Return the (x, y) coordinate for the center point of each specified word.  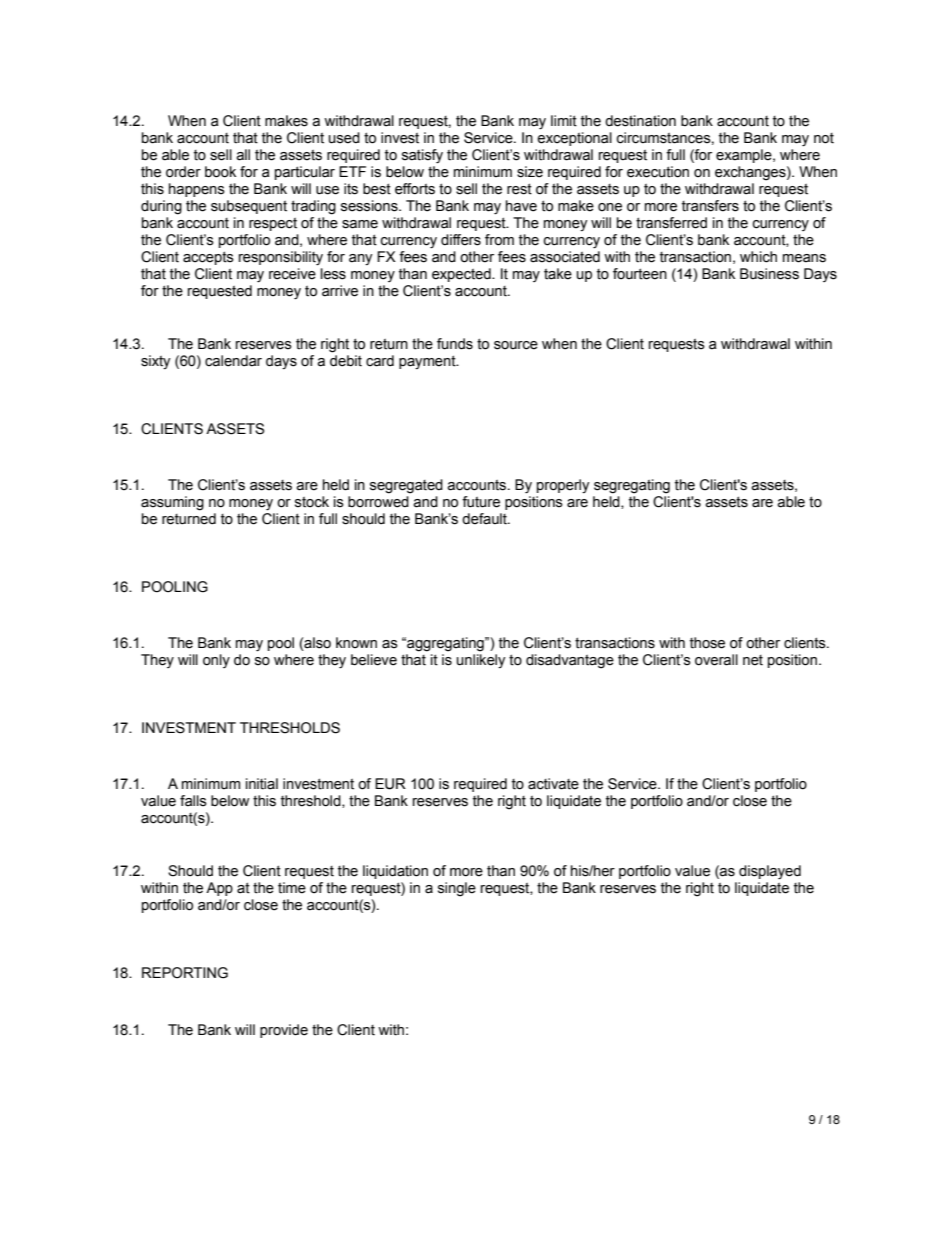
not (824, 138)
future (481, 502)
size (530, 172)
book (220, 172)
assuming (172, 503)
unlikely (481, 661)
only (216, 661)
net (753, 660)
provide (284, 1031)
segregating (632, 486)
